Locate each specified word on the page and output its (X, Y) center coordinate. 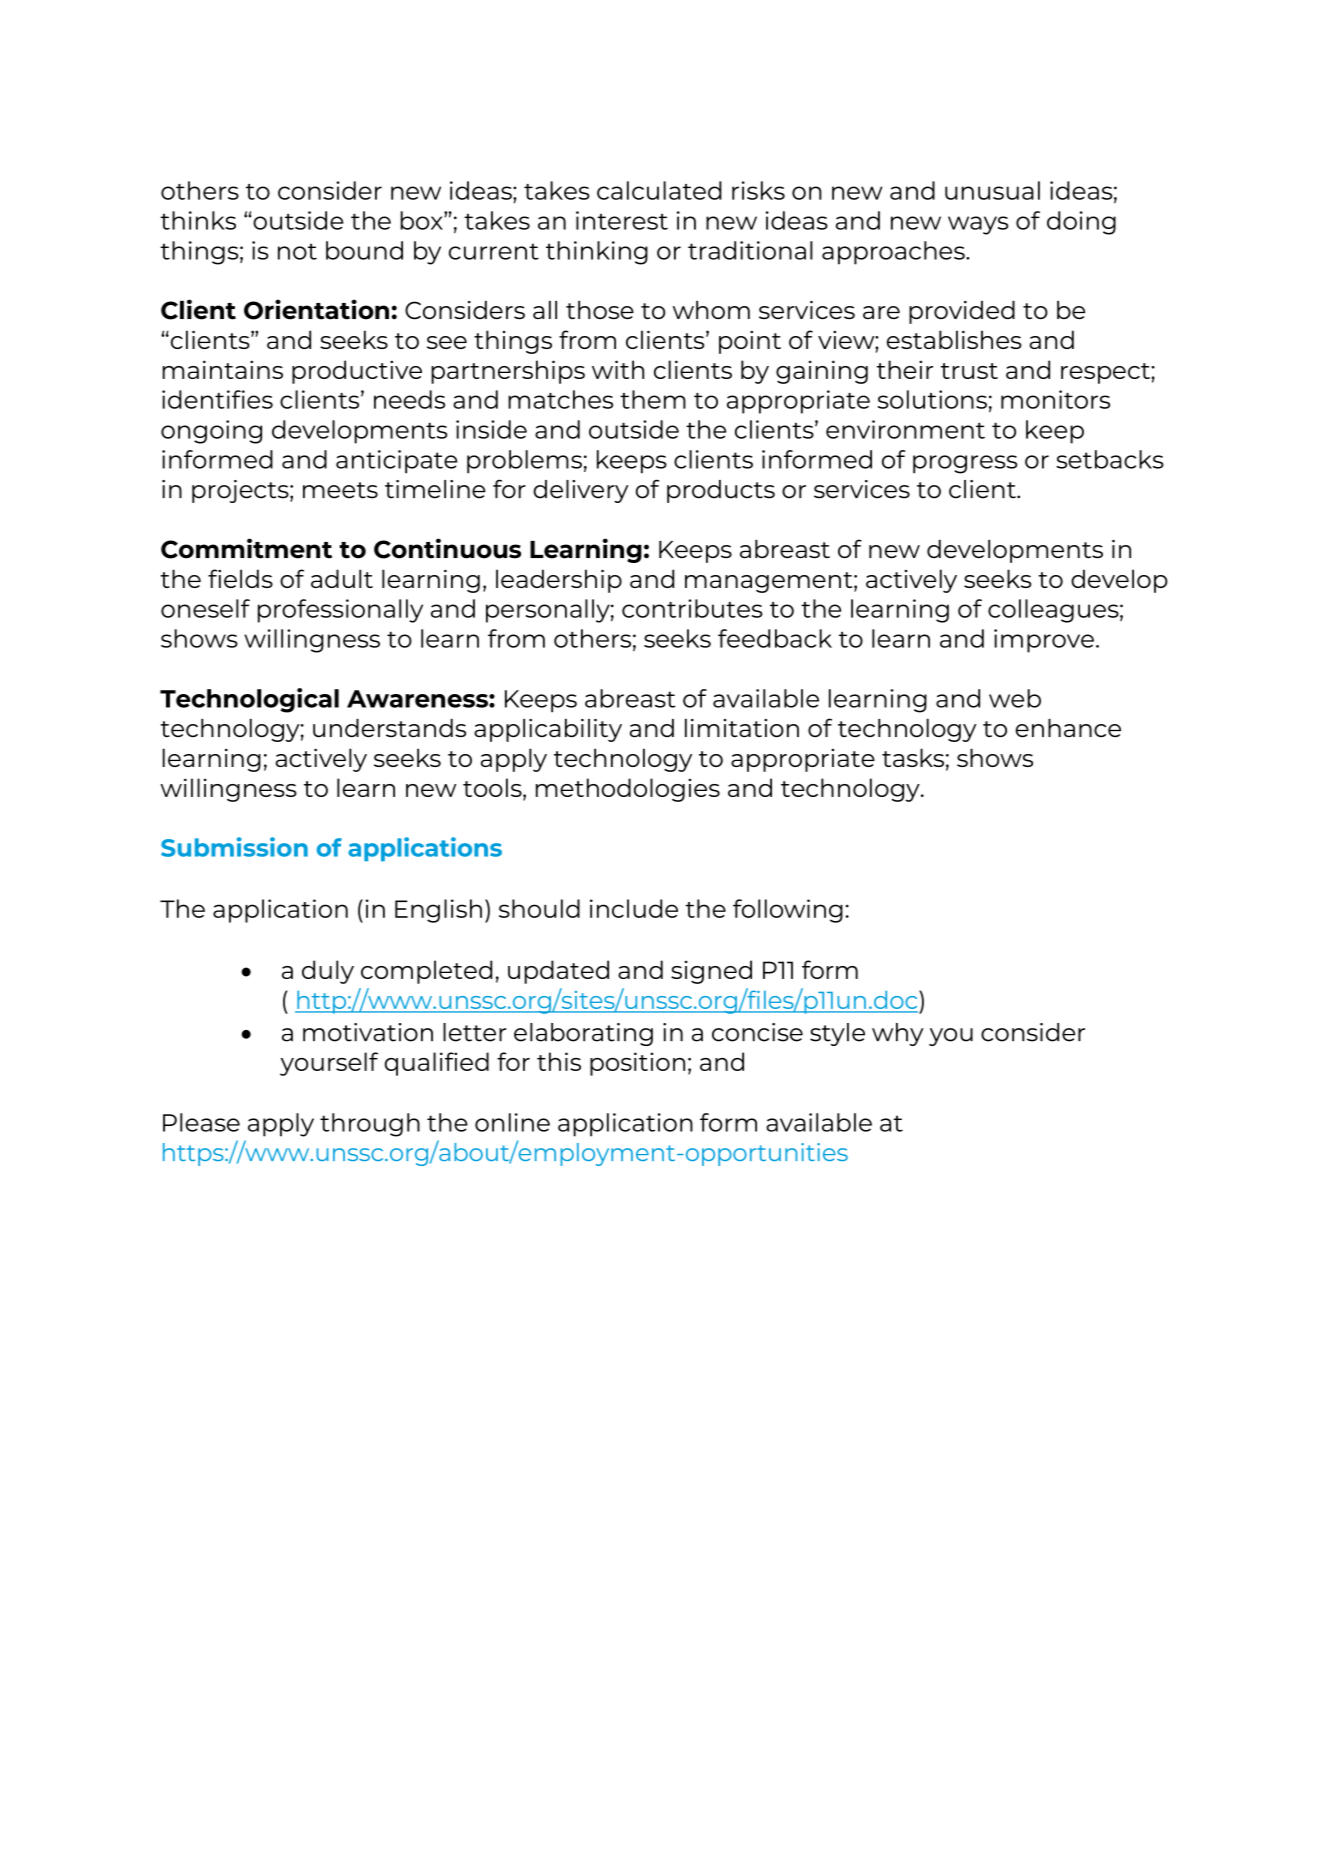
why (898, 1034)
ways (978, 225)
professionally (340, 611)
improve (1044, 641)
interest (622, 220)
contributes (692, 608)
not (297, 251)
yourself (329, 1064)
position (637, 1064)
